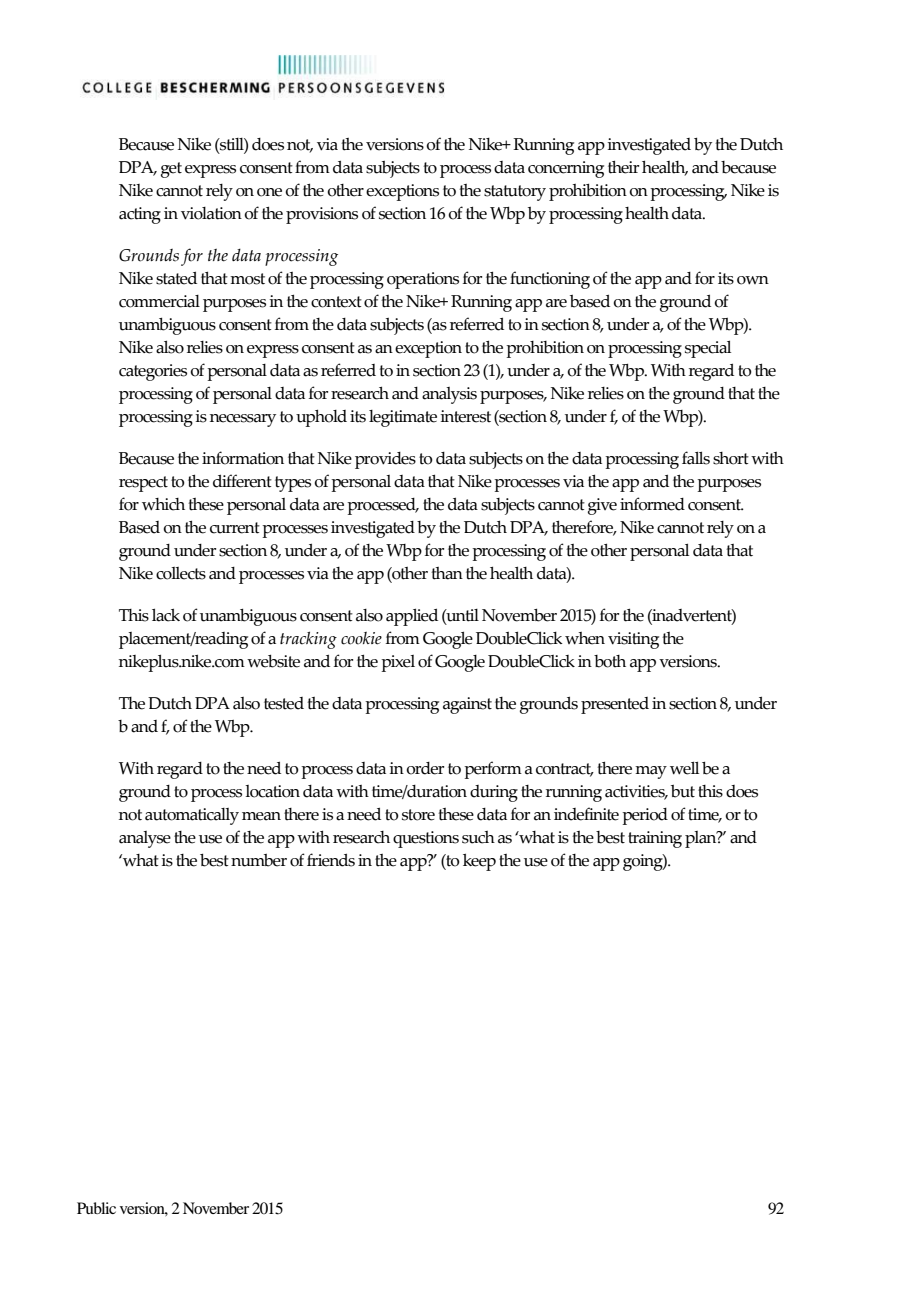 This page has width=924, height=1308. What do you see at coordinates (163, 504) in the page?
I see `which` at bounding box center [163, 504].
